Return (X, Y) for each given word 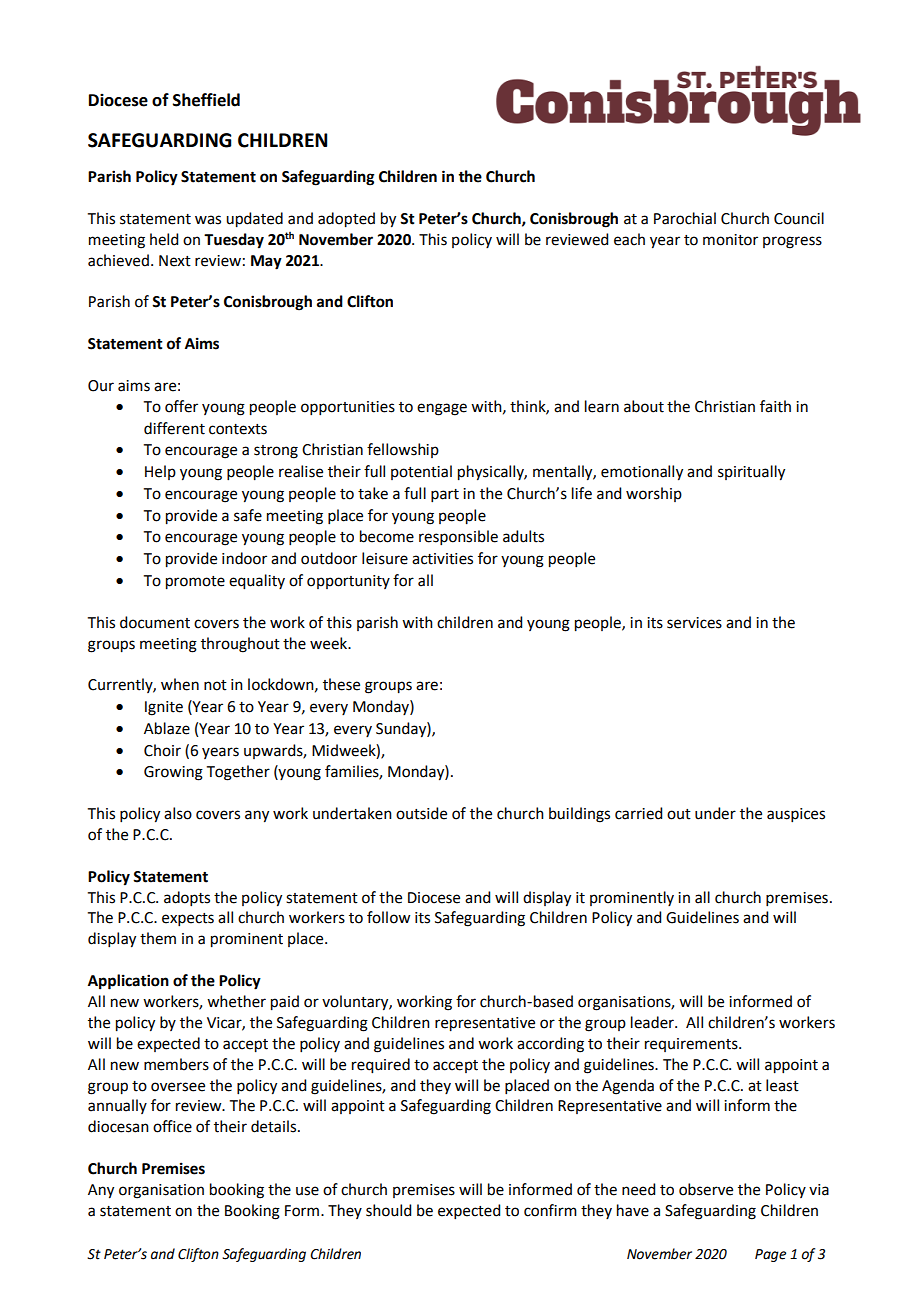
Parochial (685, 218)
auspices (796, 815)
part (445, 495)
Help (160, 472)
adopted (346, 220)
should (388, 1210)
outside (421, 813)
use (307, 1191)
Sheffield (206, 100)
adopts (187, 898)
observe (706, 1189)
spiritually (751, 473)
